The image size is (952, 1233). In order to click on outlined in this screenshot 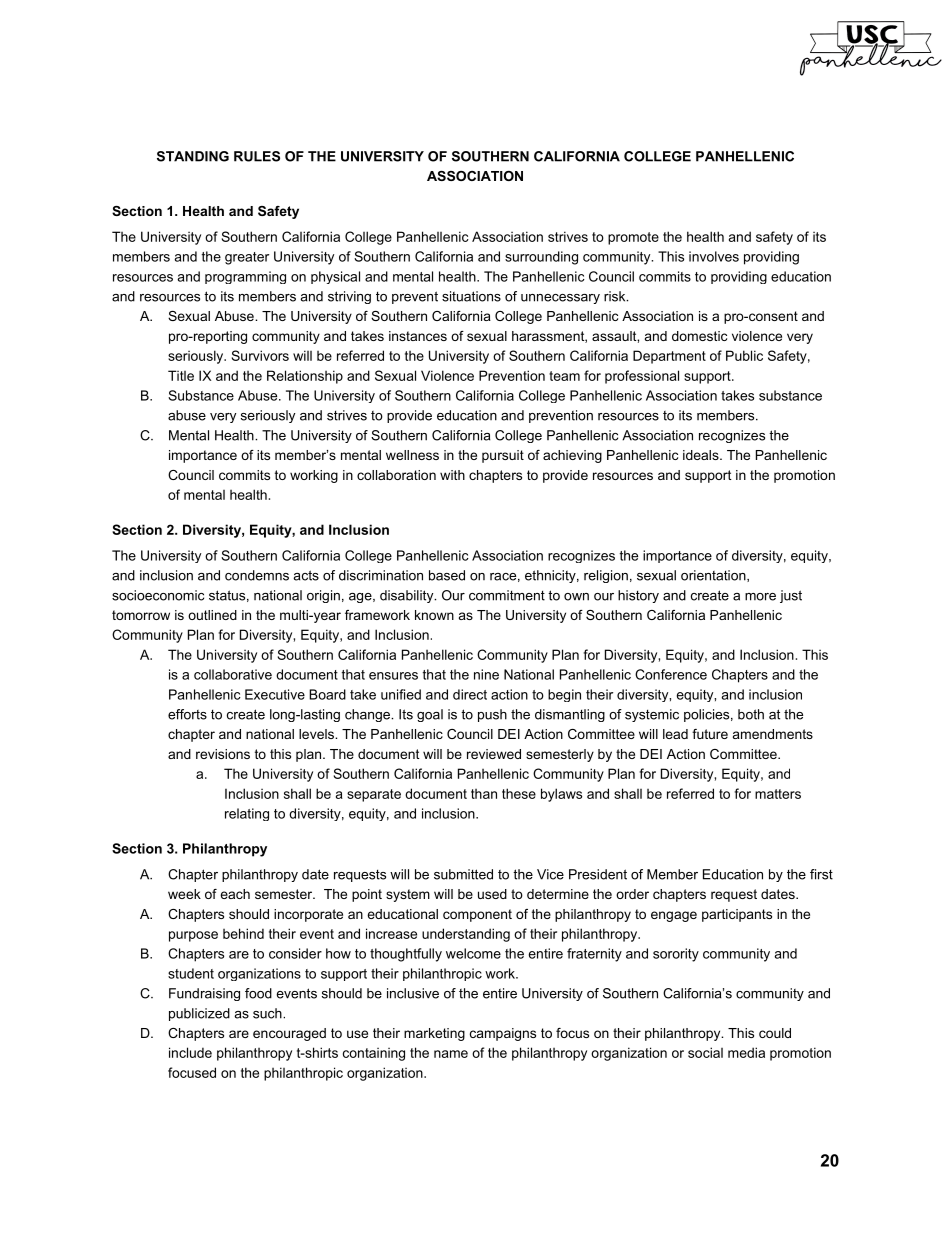, I will do `click(212, 615)`.
